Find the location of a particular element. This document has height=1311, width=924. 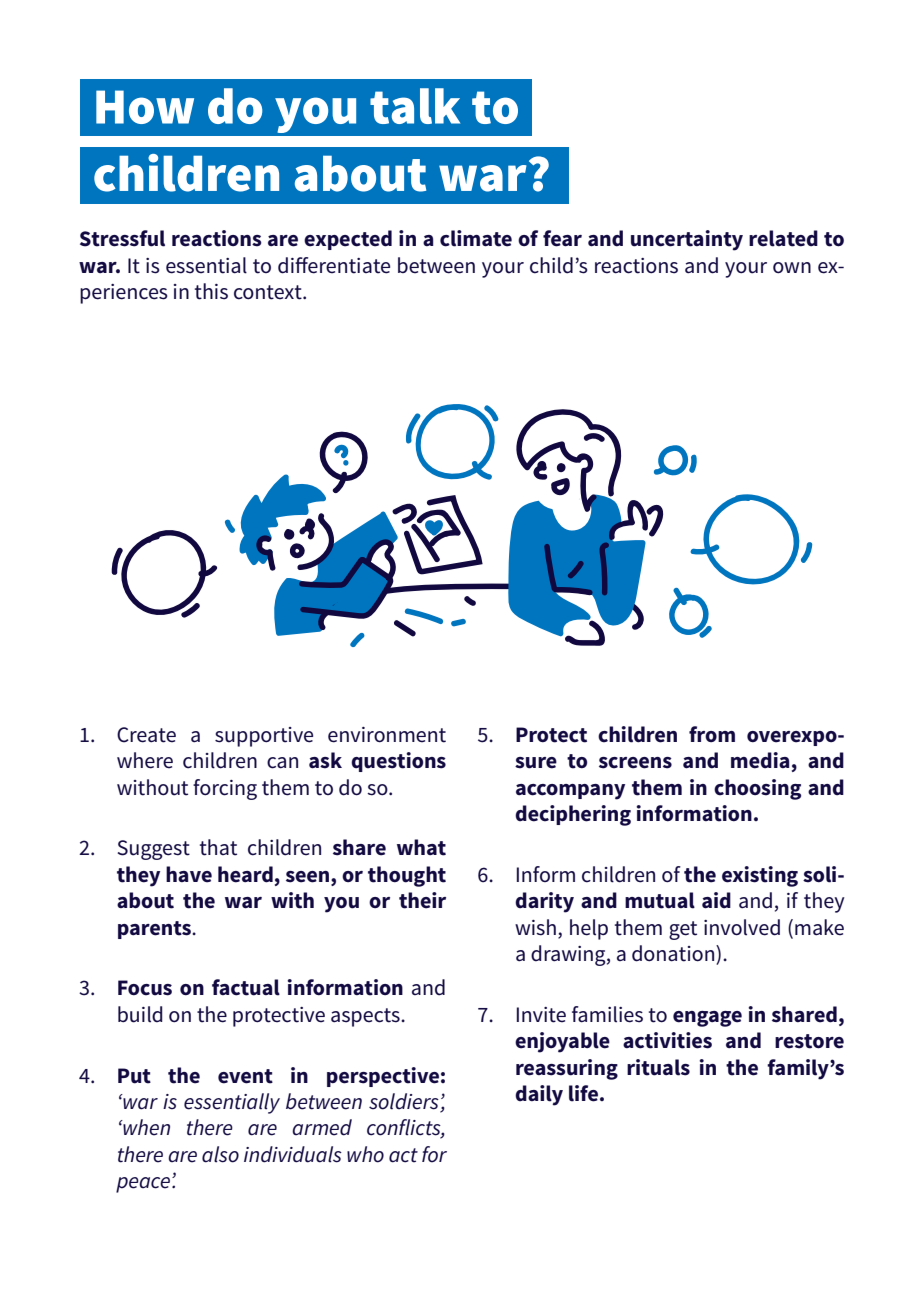

involved is located at coordinates (742, 927).
